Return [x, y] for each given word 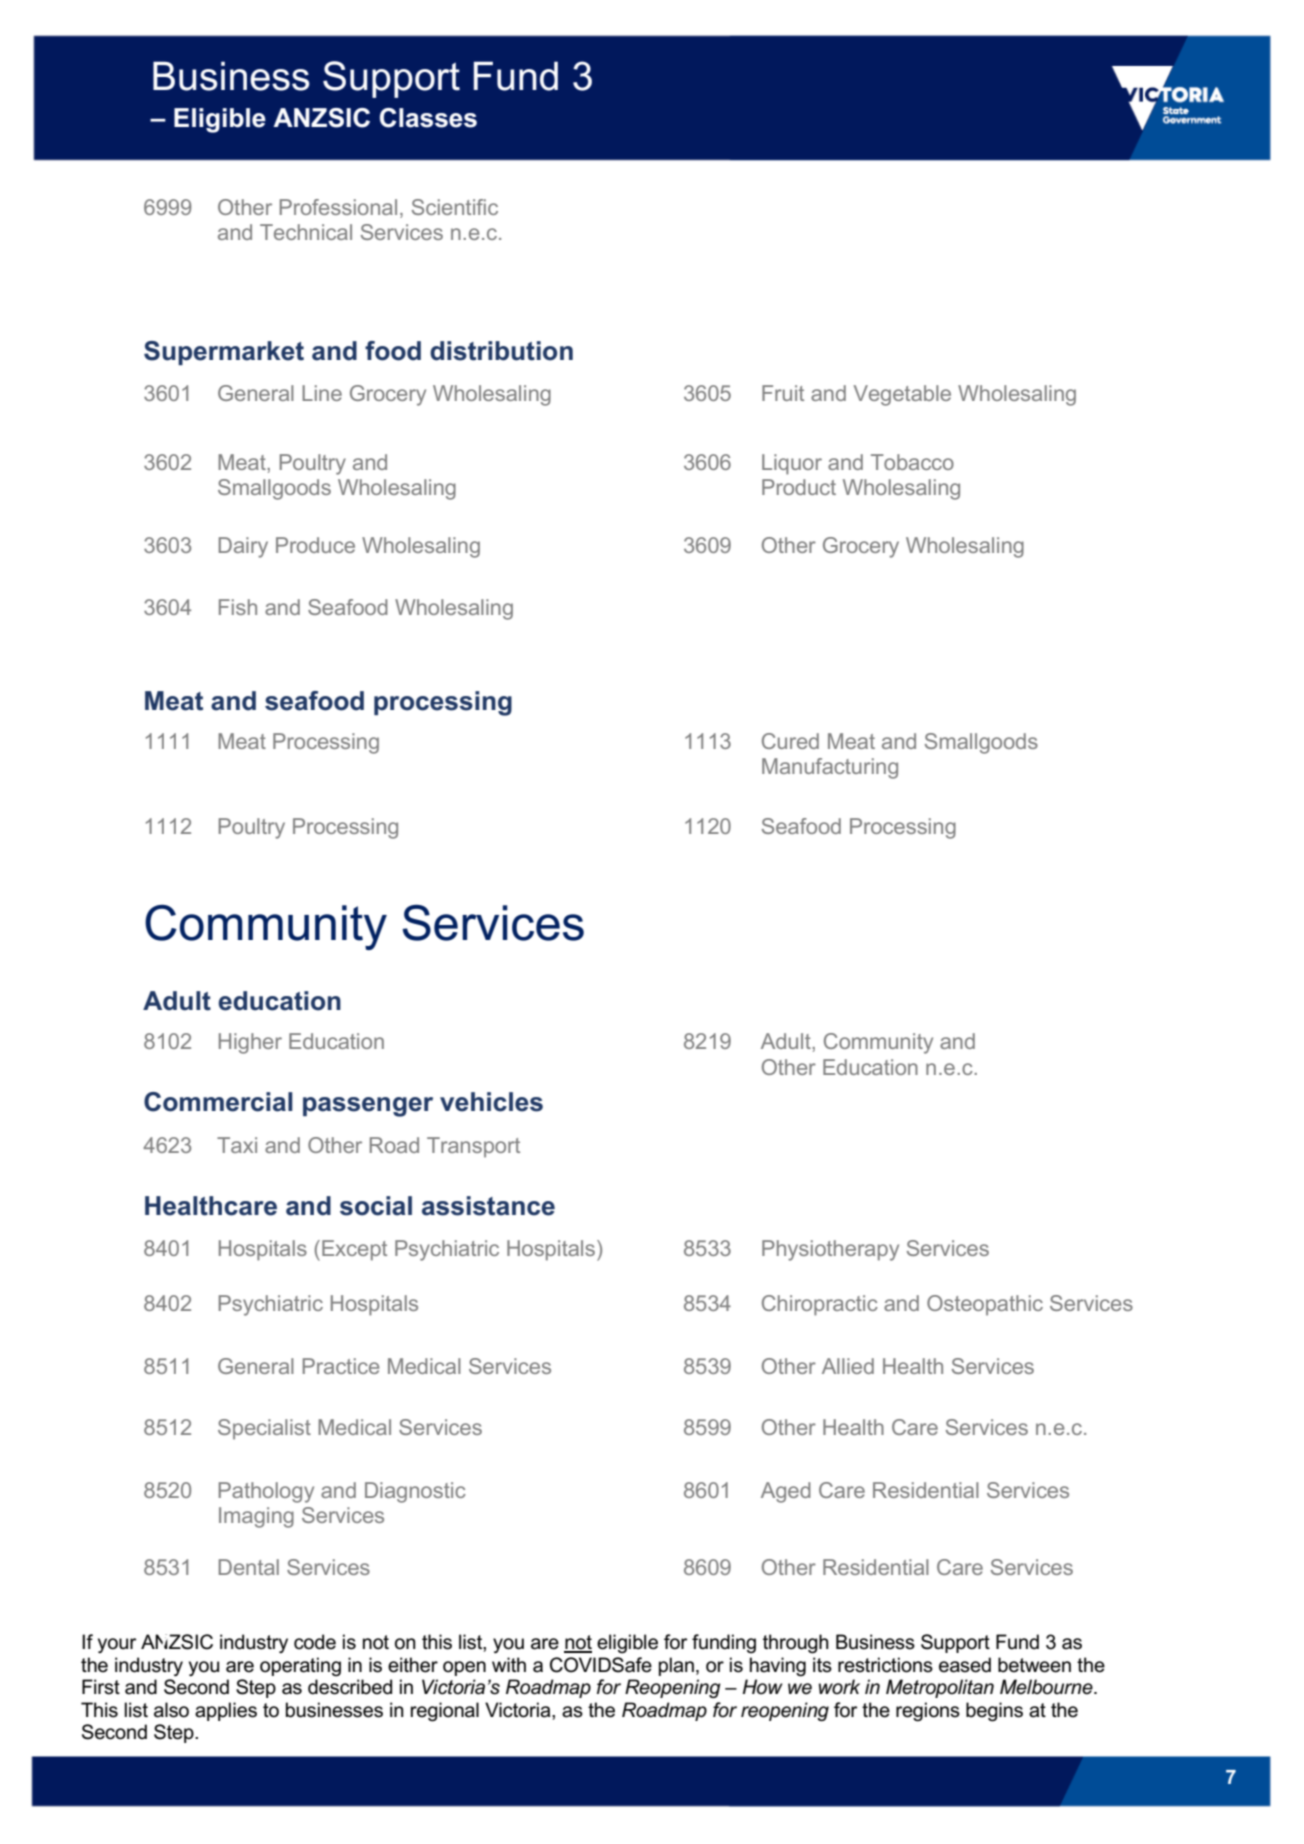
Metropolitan [940, 1688]
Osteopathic [985, 1305]
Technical [306, 232]
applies [226, 1711]
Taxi [237, 1145]
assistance [488, 1206]
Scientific [455, 207]
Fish [238, 607]
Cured [790, 741]
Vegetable [902, 395]
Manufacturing [830, 768]
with [509, 1664]
